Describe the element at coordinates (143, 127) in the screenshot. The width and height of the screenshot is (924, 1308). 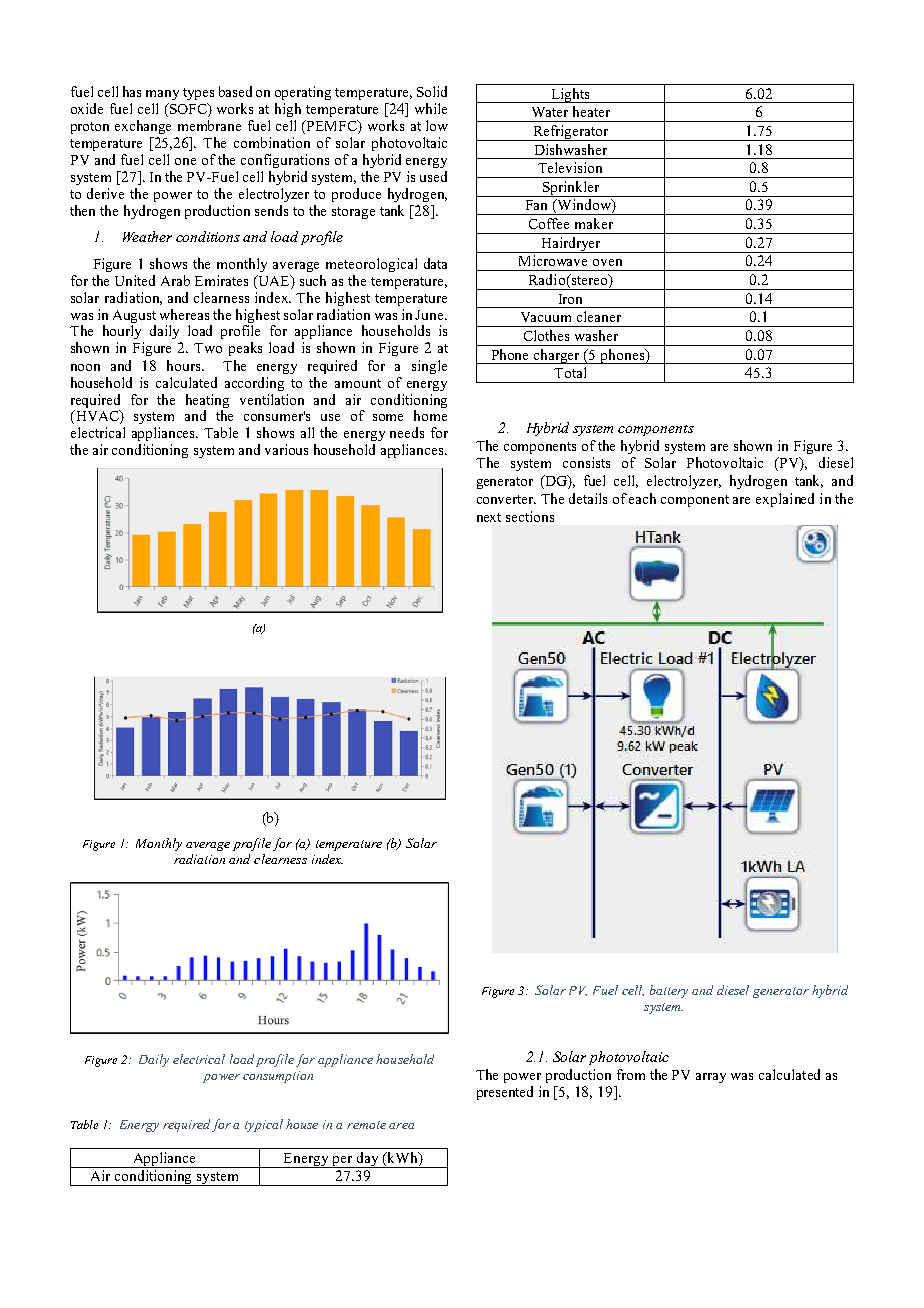
I see `exchange` at that location.
